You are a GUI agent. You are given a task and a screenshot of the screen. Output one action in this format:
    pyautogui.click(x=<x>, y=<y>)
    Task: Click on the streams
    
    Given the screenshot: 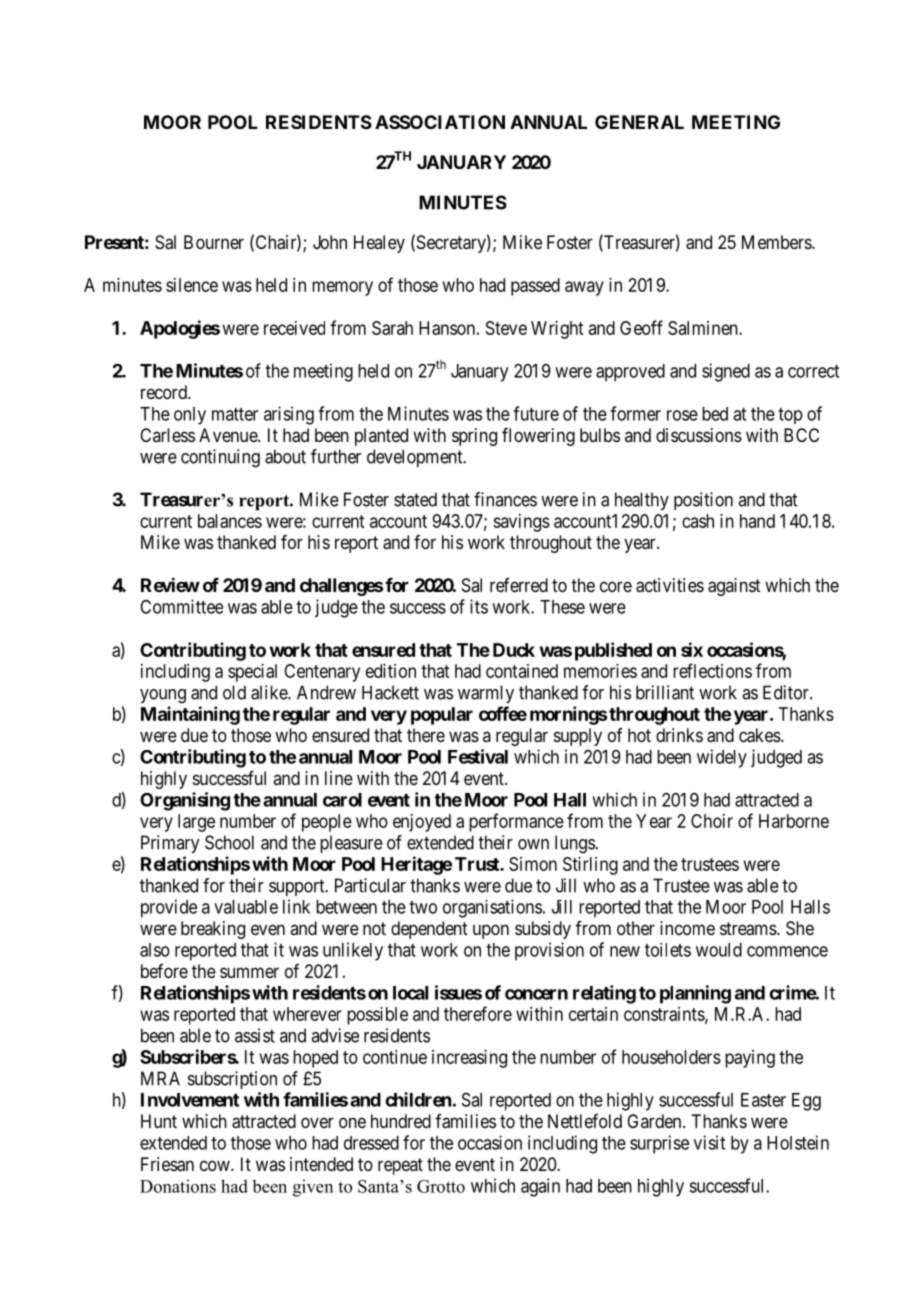 What is the action you would take?
    pyautogui.click(x=748, y=929)
